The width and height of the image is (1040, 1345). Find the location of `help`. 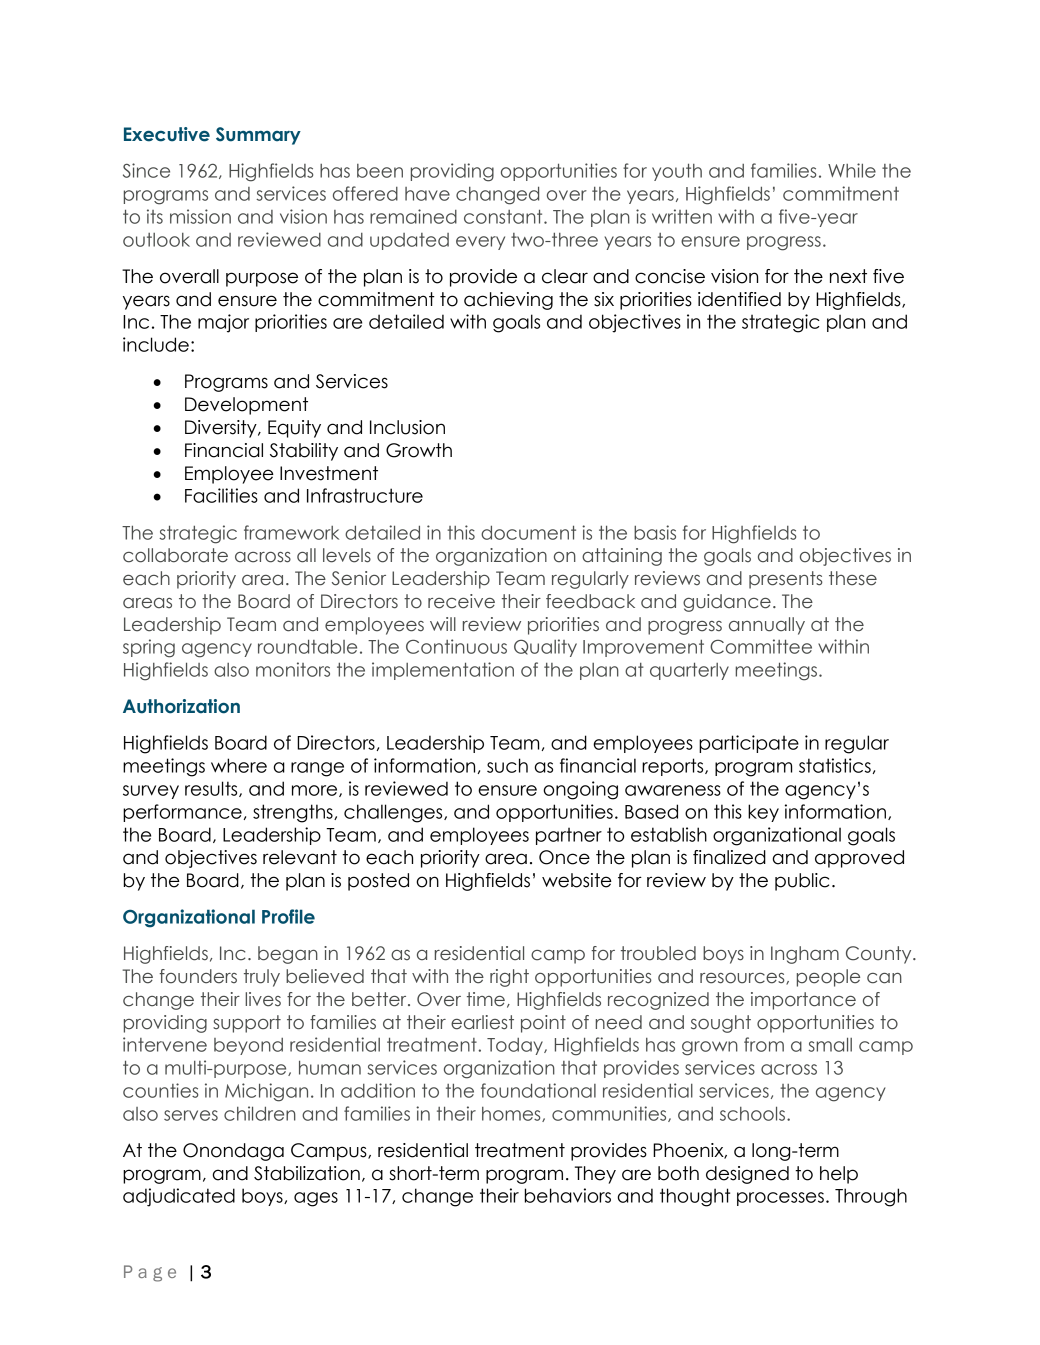

help is located at coordinates (839, 1175).
